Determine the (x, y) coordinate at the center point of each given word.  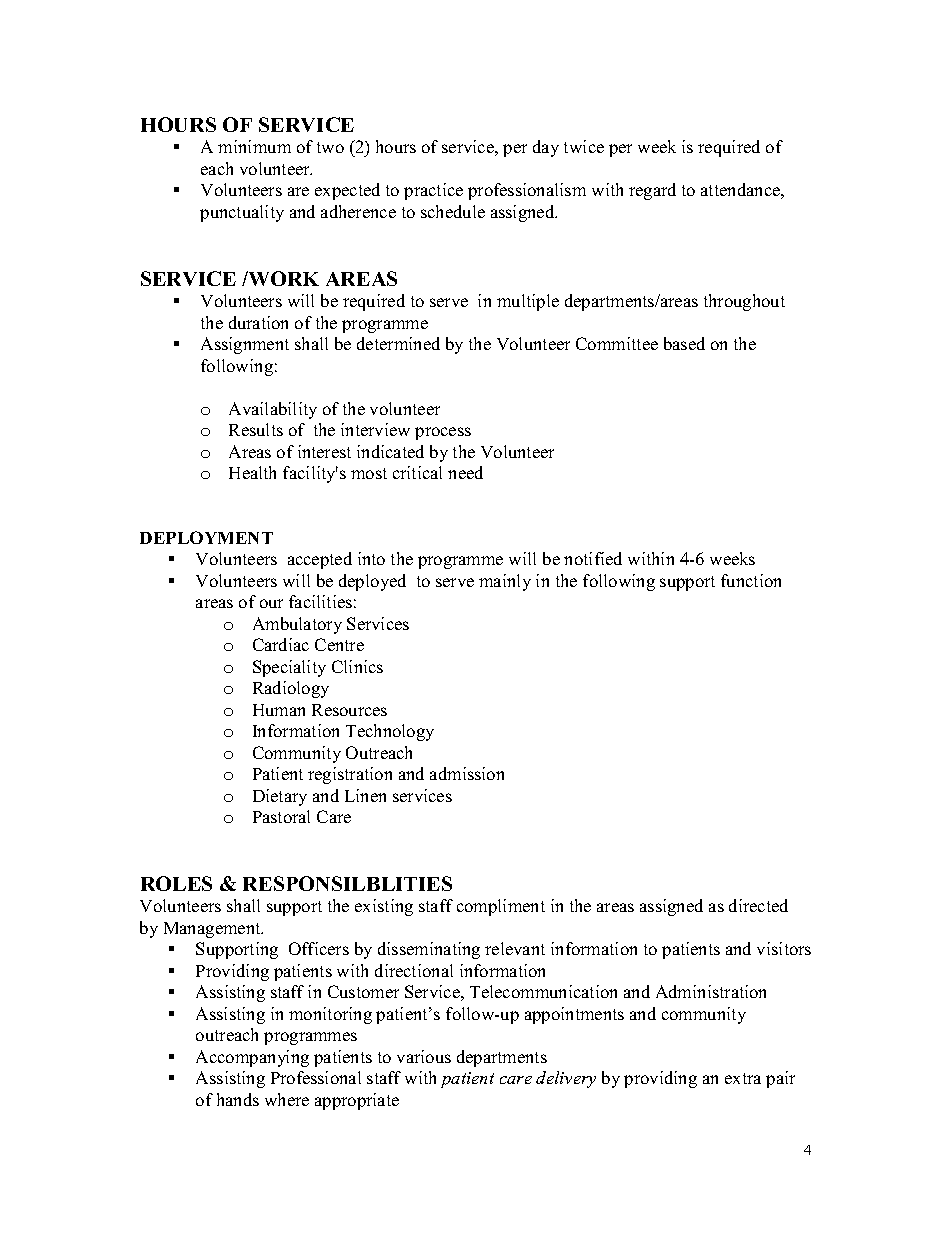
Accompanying (252, 1058)
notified (593, 558)
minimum (254, 146)
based (684, 343)
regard (652, 191)
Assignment (245, 345)
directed (758, 905)
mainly (505, 582)
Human (279, 710)
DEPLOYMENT (206, 537)
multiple (528, 302)
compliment (501, 907)
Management (213, 930)
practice (433, 191)
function (751, 580)
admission (467, 773)
